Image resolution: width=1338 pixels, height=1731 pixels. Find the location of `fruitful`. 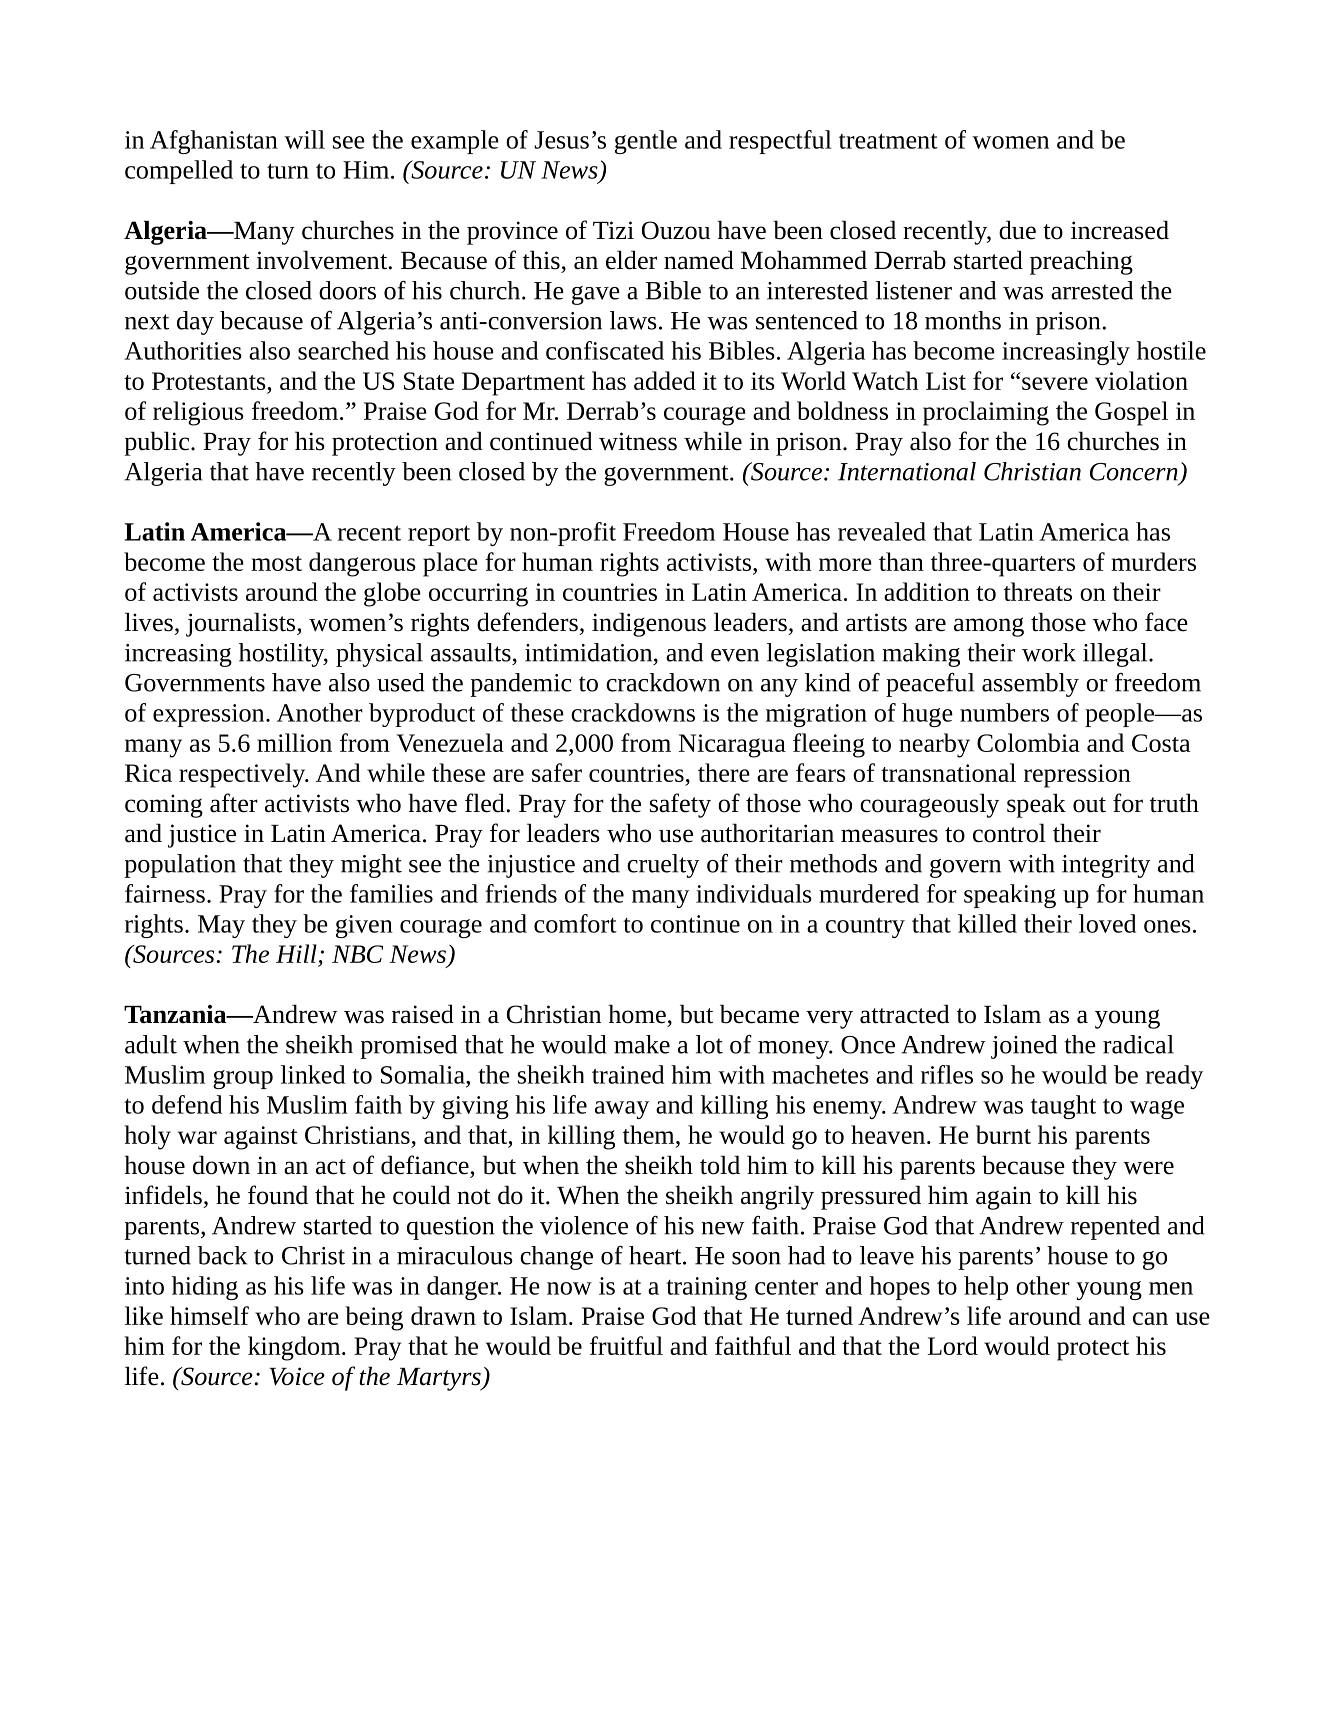

fruitful is located at coordinates (626, 1345).
